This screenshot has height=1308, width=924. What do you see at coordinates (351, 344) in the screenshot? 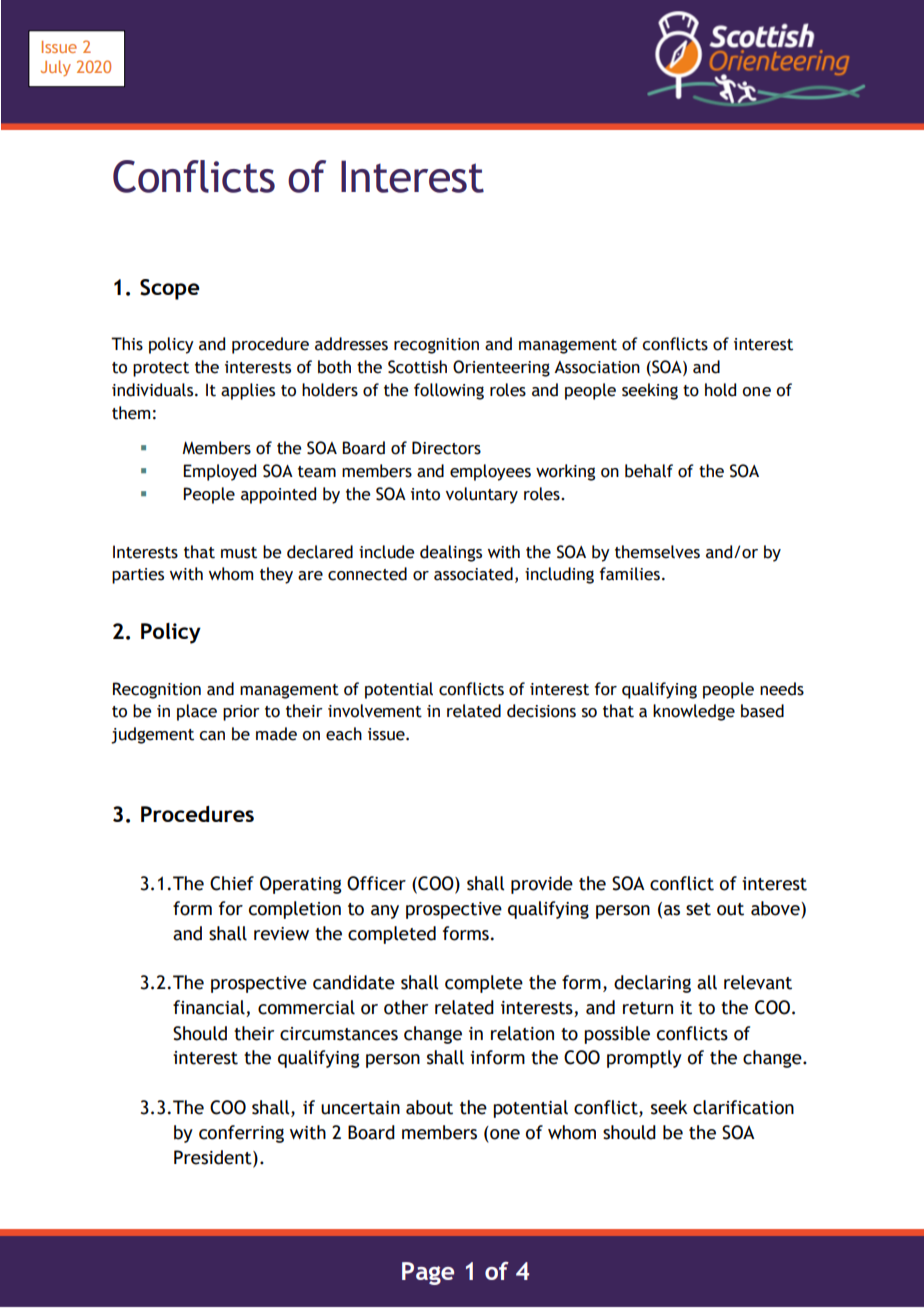
I see `addresses` at bounding box center [351, 344].
